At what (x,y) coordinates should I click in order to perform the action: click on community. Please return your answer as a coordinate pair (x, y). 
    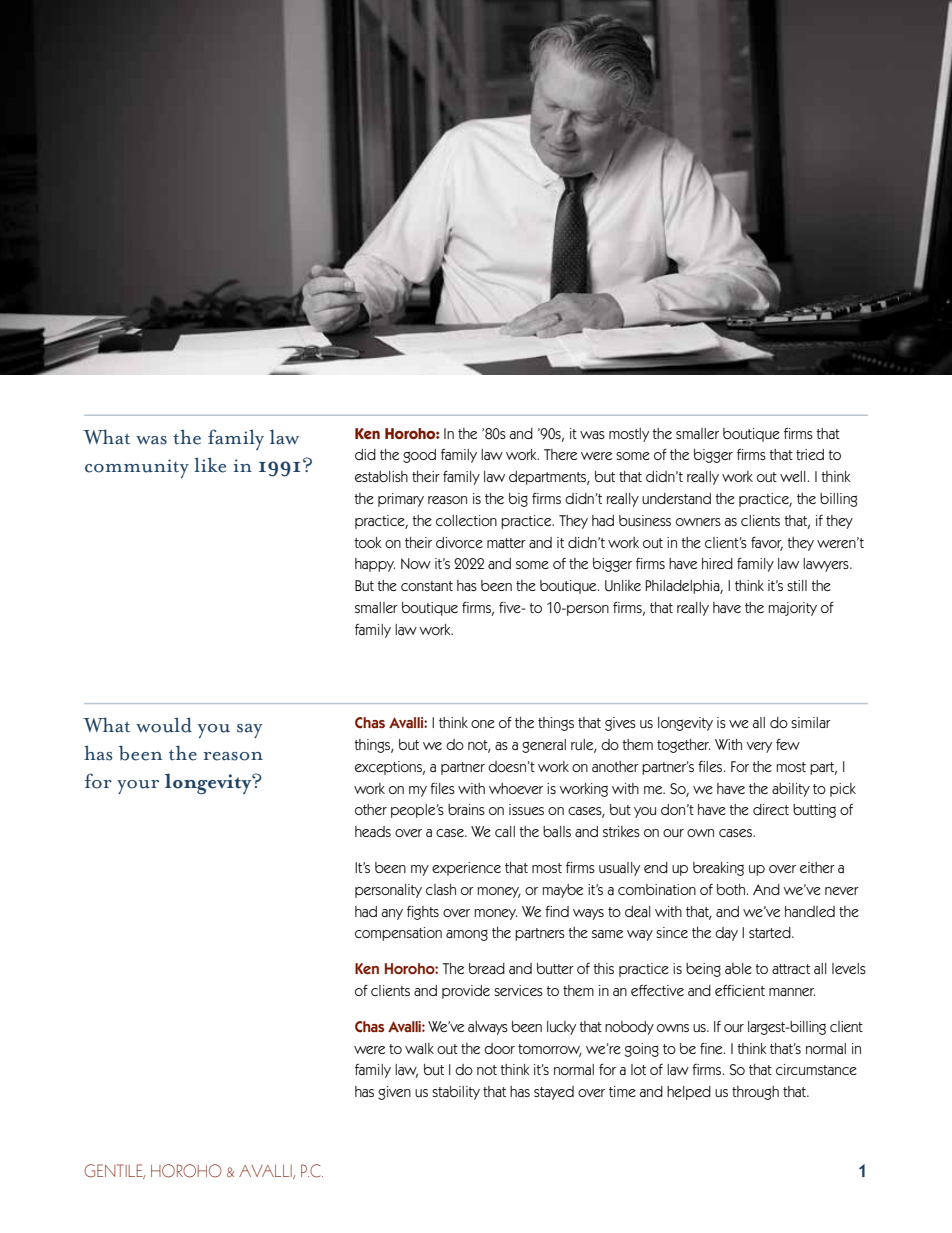
    Looking at the image, I should click on (137, 468).
